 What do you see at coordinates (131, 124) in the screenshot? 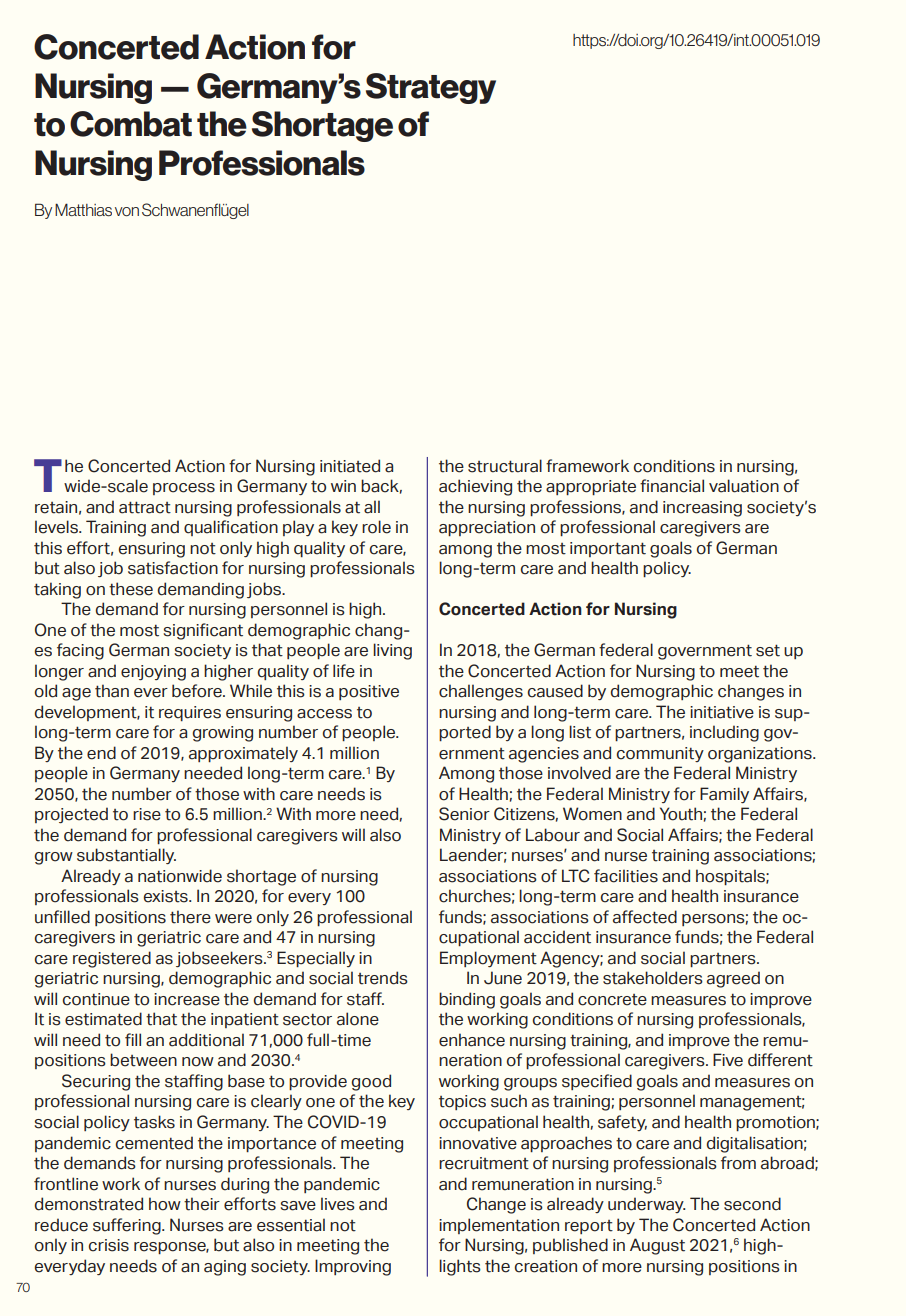
I see `Combat` at bounding box center [131, 124].
